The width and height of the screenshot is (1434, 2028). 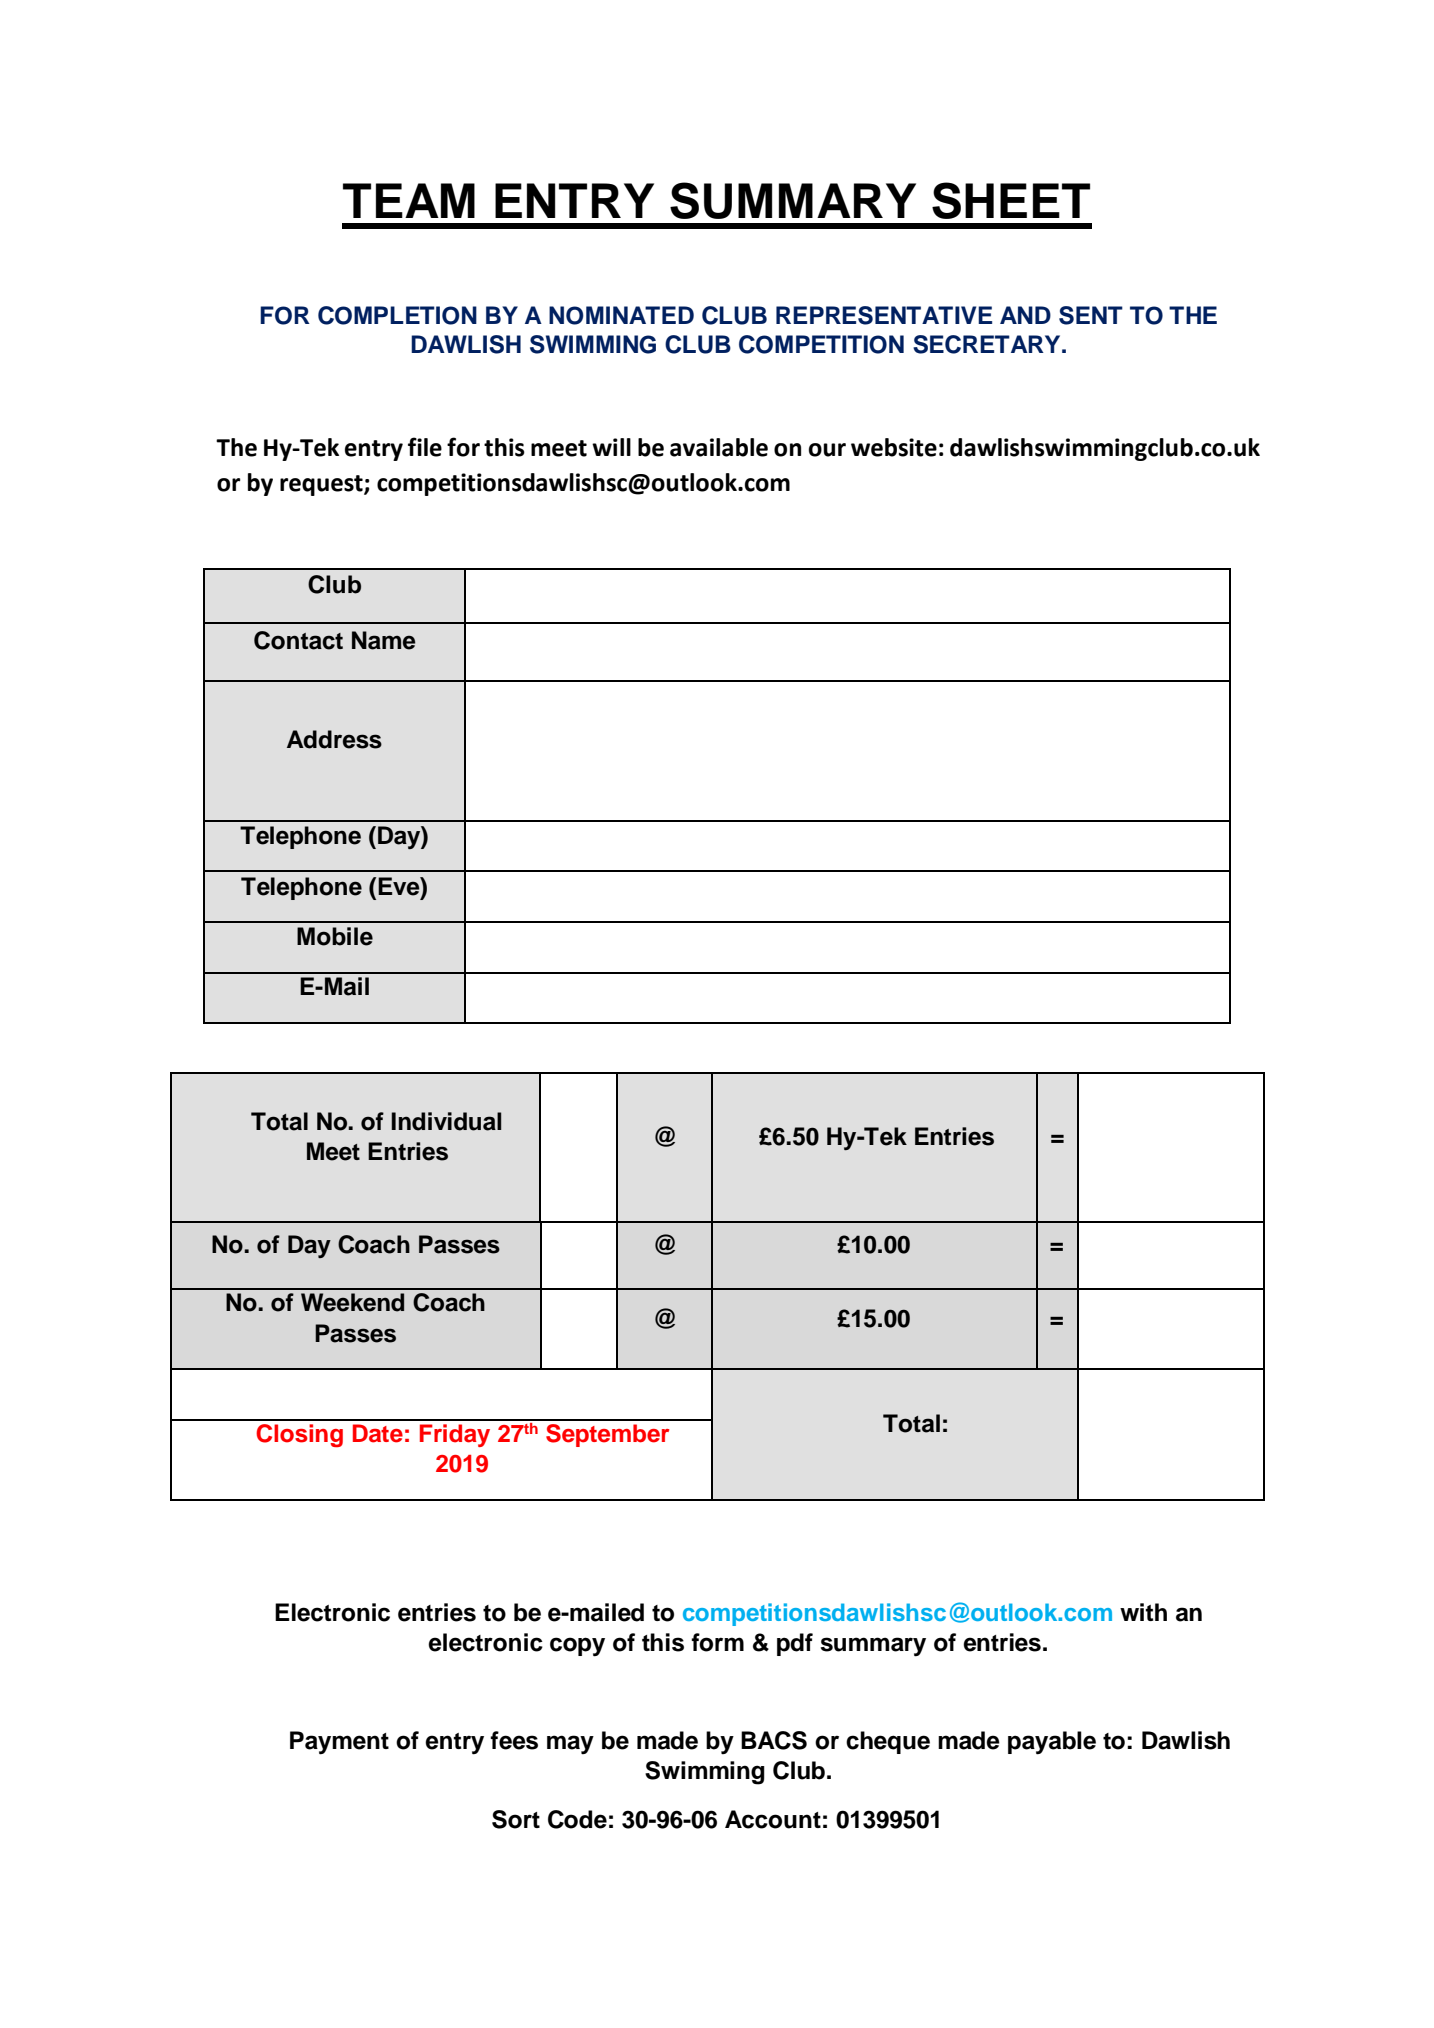 I want to click on with, so click(x=1143, y=1612).
